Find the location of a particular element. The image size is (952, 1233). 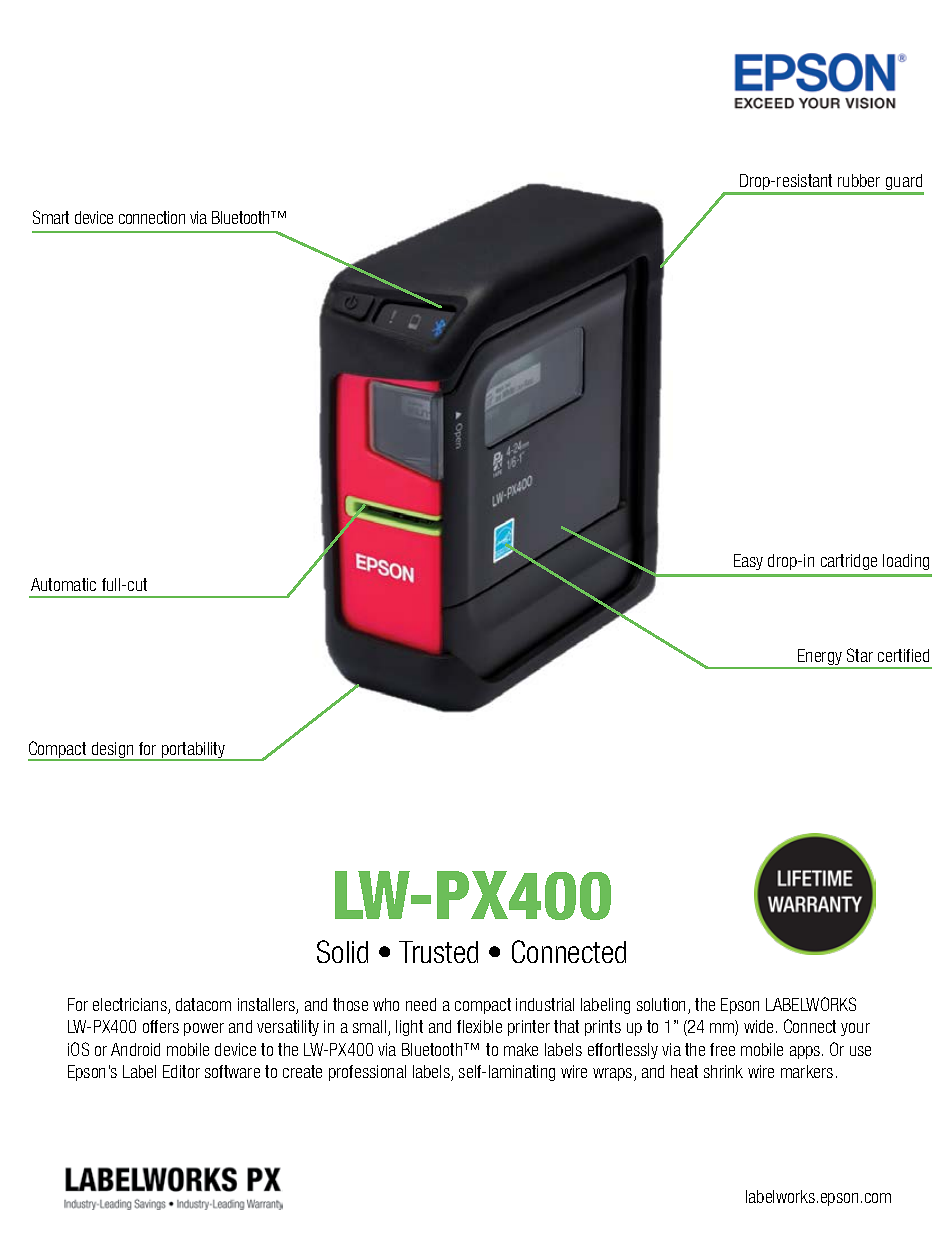

Automatic is located at coordinates (63, 584).
